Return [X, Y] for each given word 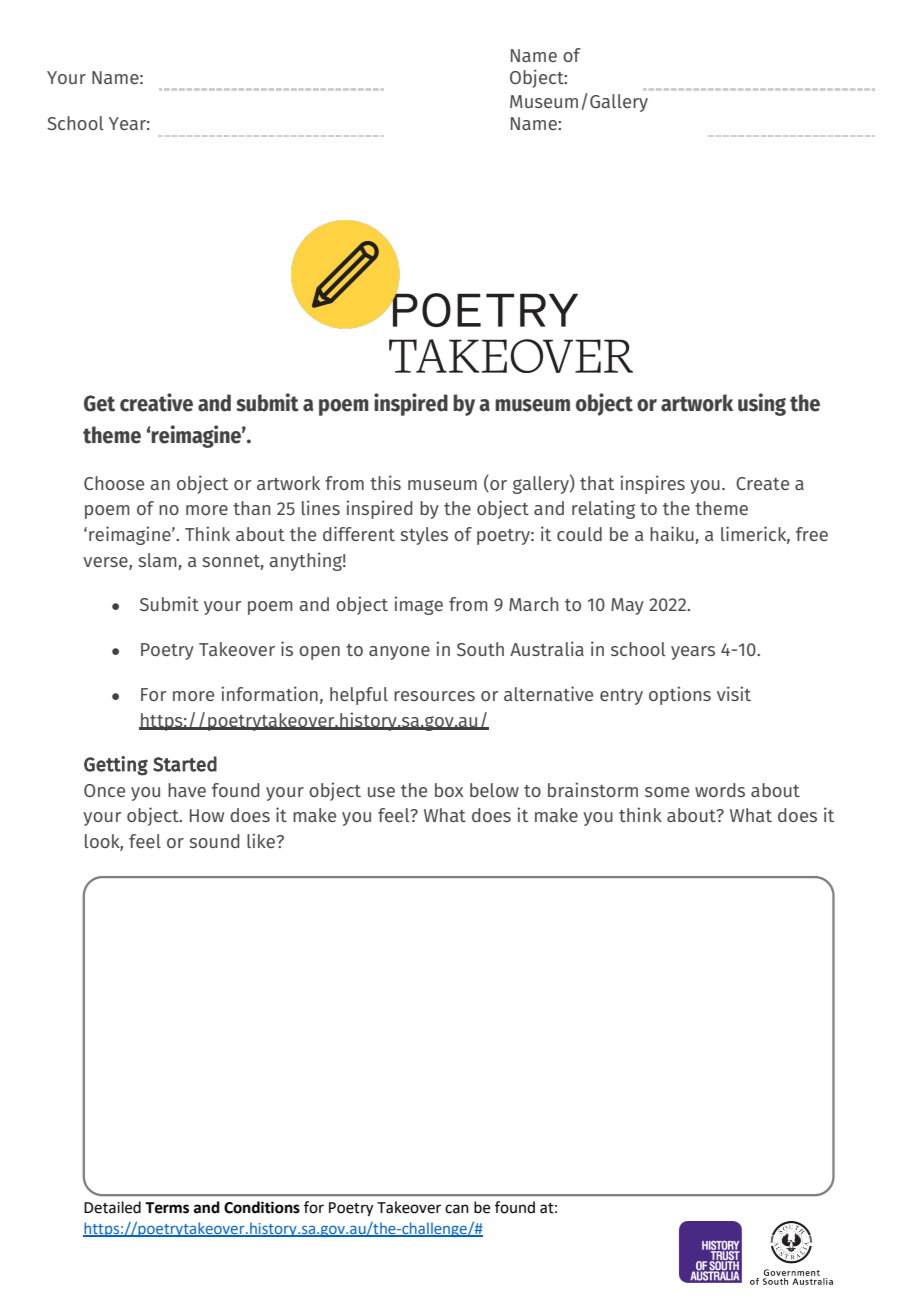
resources [434, 696]
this [385, 482]
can [457, 1209]
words [720, 790]
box [449, 790]
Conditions [262, 1207]
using [762, 404]
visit [734, 693]
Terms [167, 1208]
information [269, 693]
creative [156, 402]
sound [214, 841]
